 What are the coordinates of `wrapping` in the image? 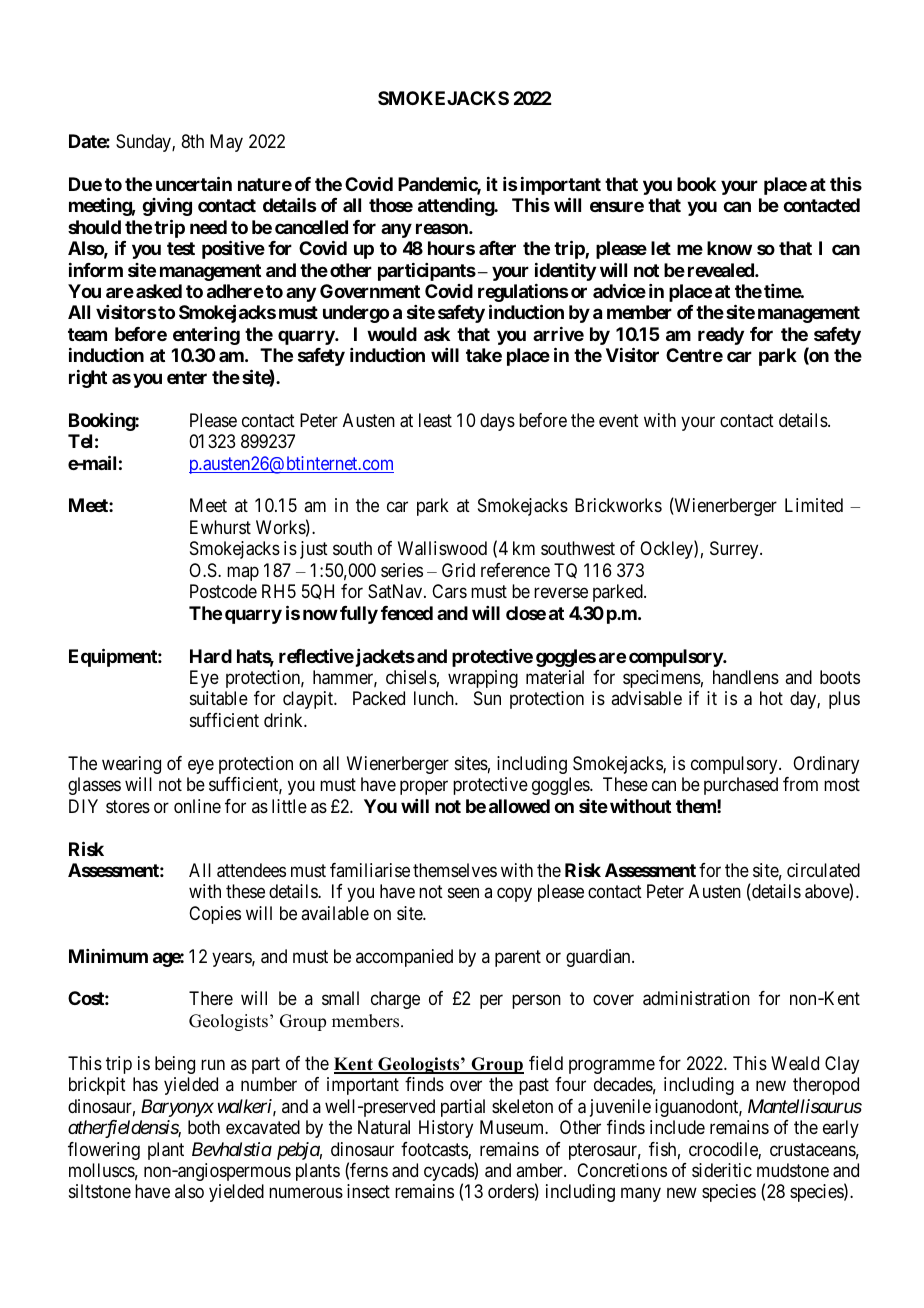 It's located at (483, 679).
